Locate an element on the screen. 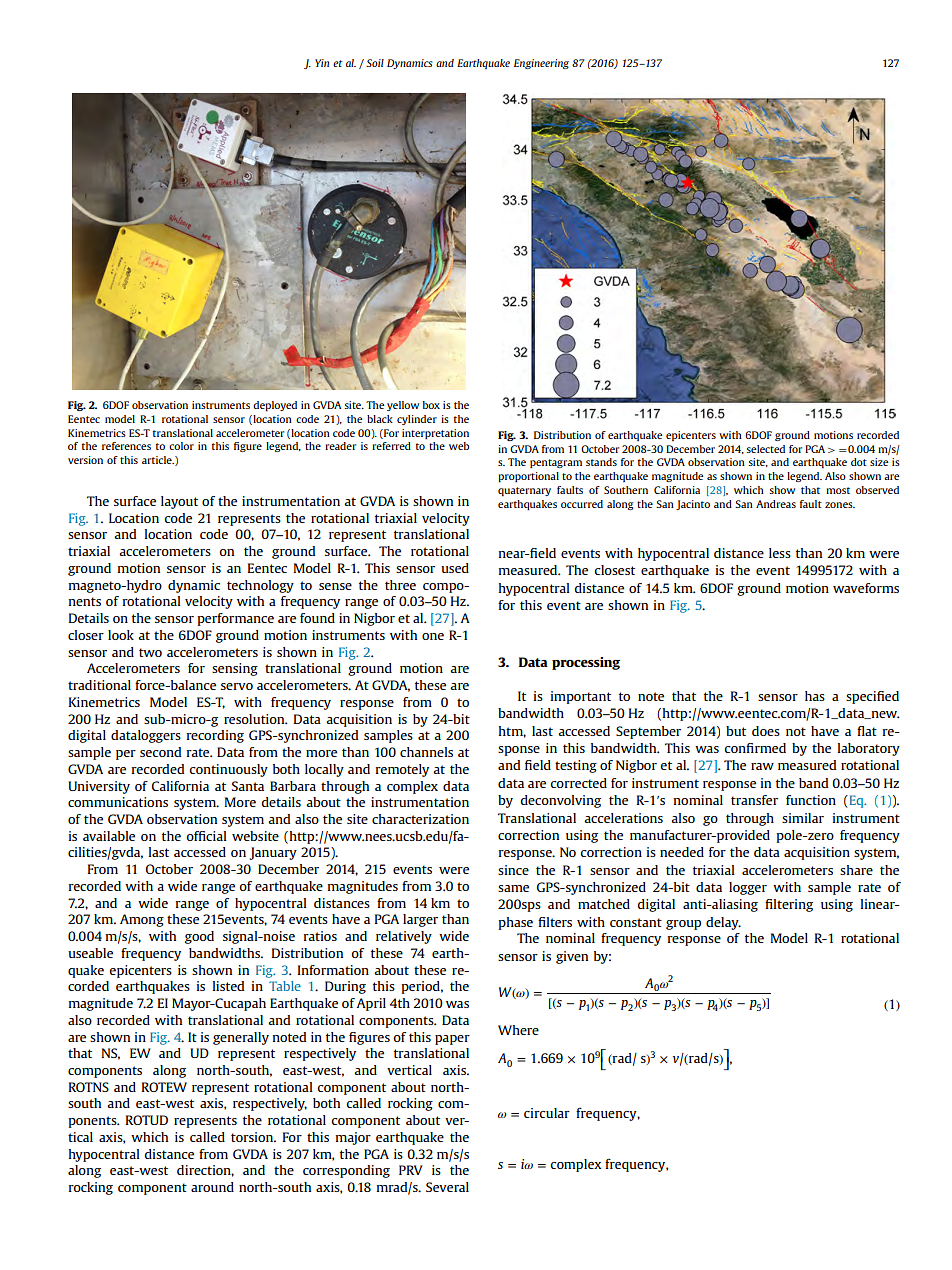 This screenshot has height=1270, width=952. characterization is located at coordinates (420, 819).
